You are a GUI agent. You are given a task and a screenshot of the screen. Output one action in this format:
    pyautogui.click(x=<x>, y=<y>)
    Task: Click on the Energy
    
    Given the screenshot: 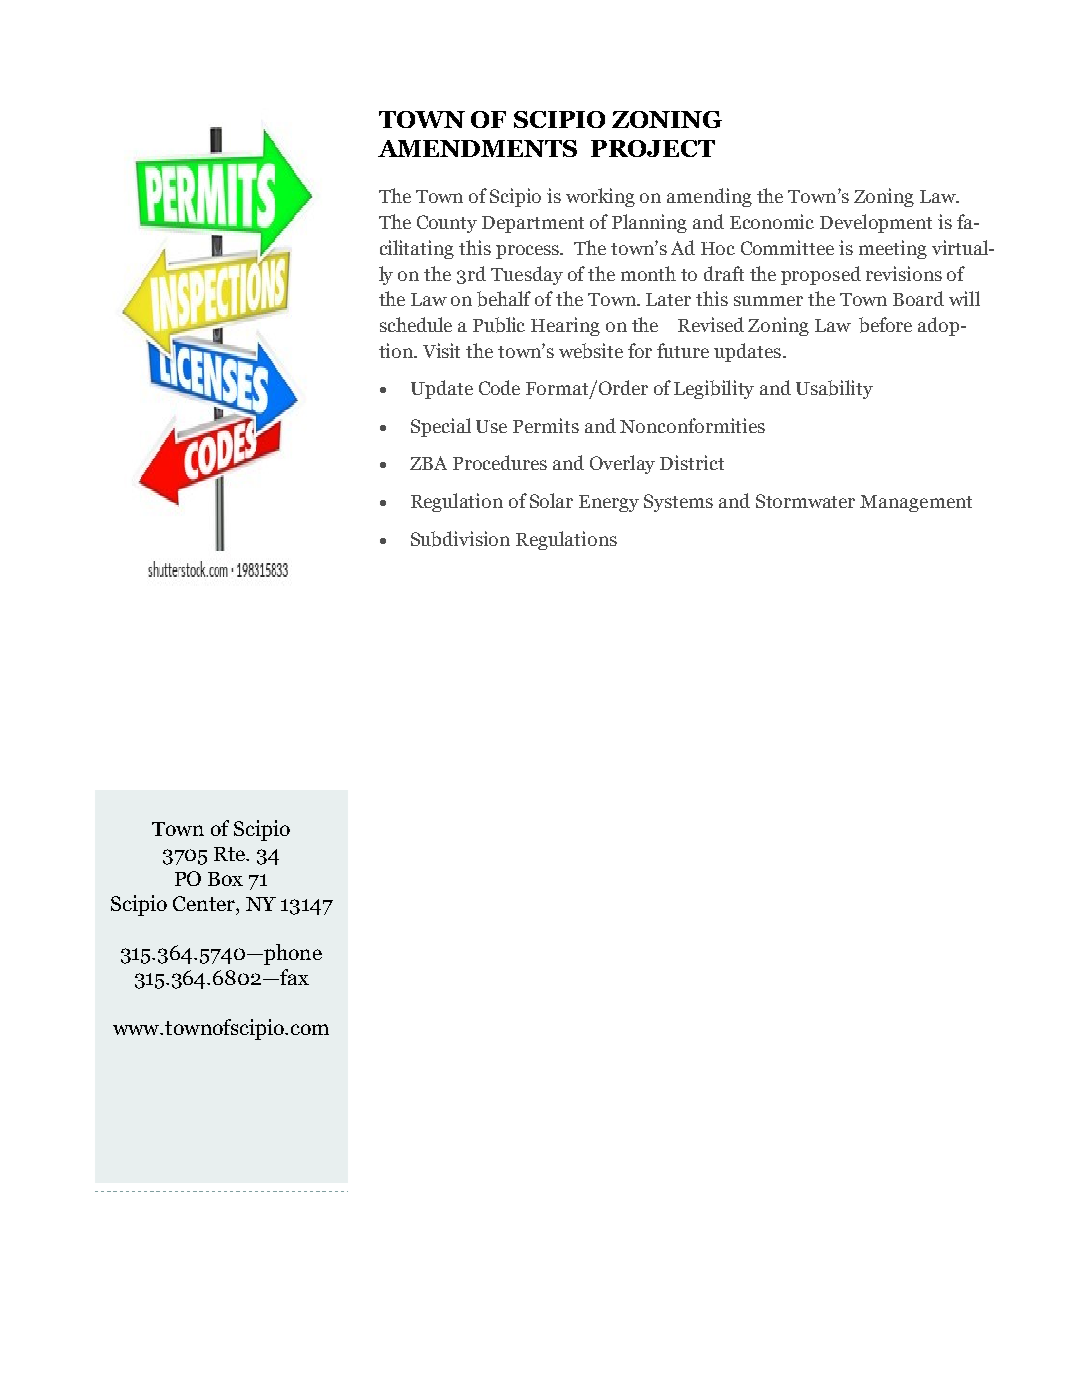 What is the action you would take?
    pyautogui.click(x=609, y=503)
